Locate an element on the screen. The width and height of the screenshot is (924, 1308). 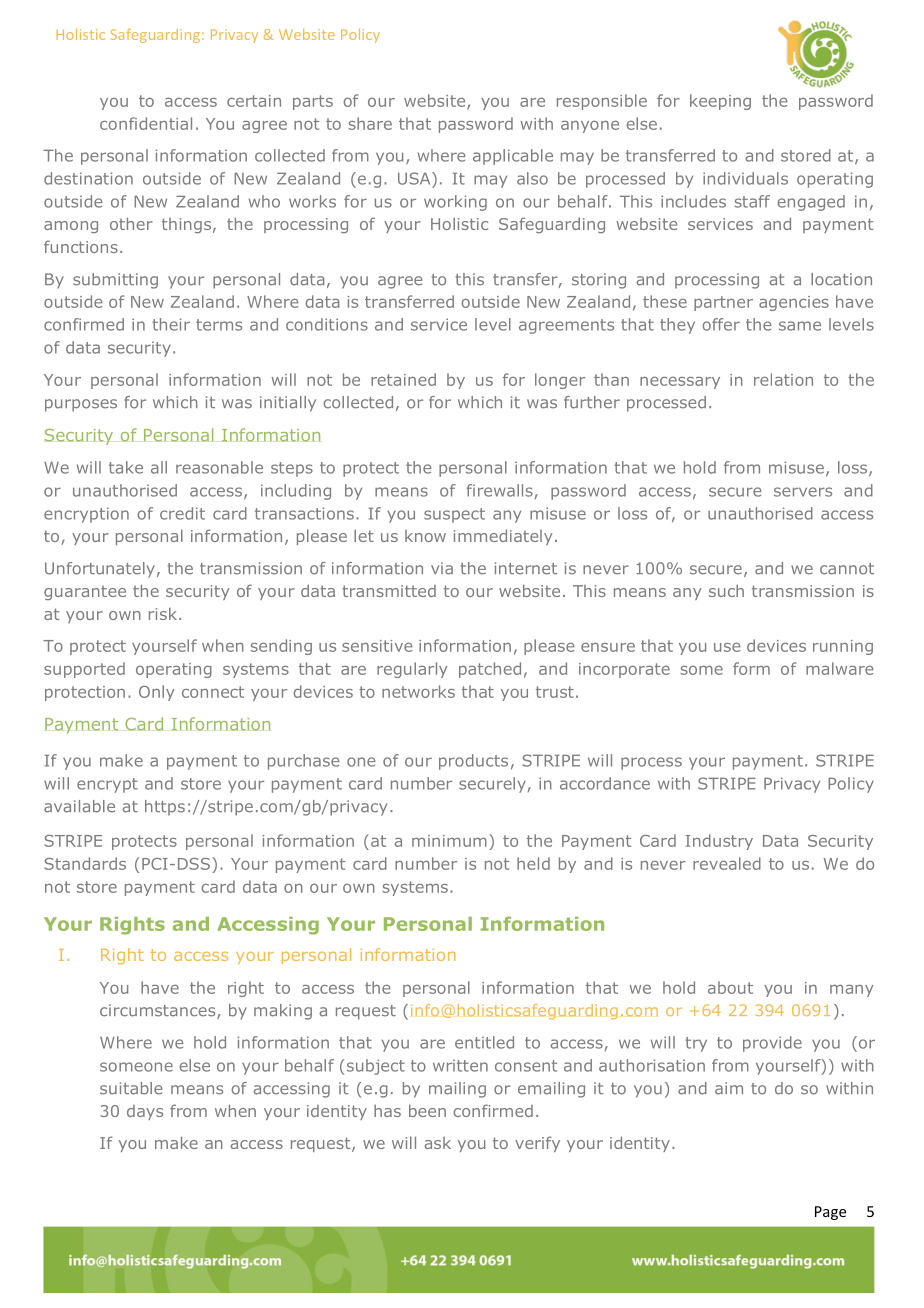
confidential is located at coordinates (146, 123).
